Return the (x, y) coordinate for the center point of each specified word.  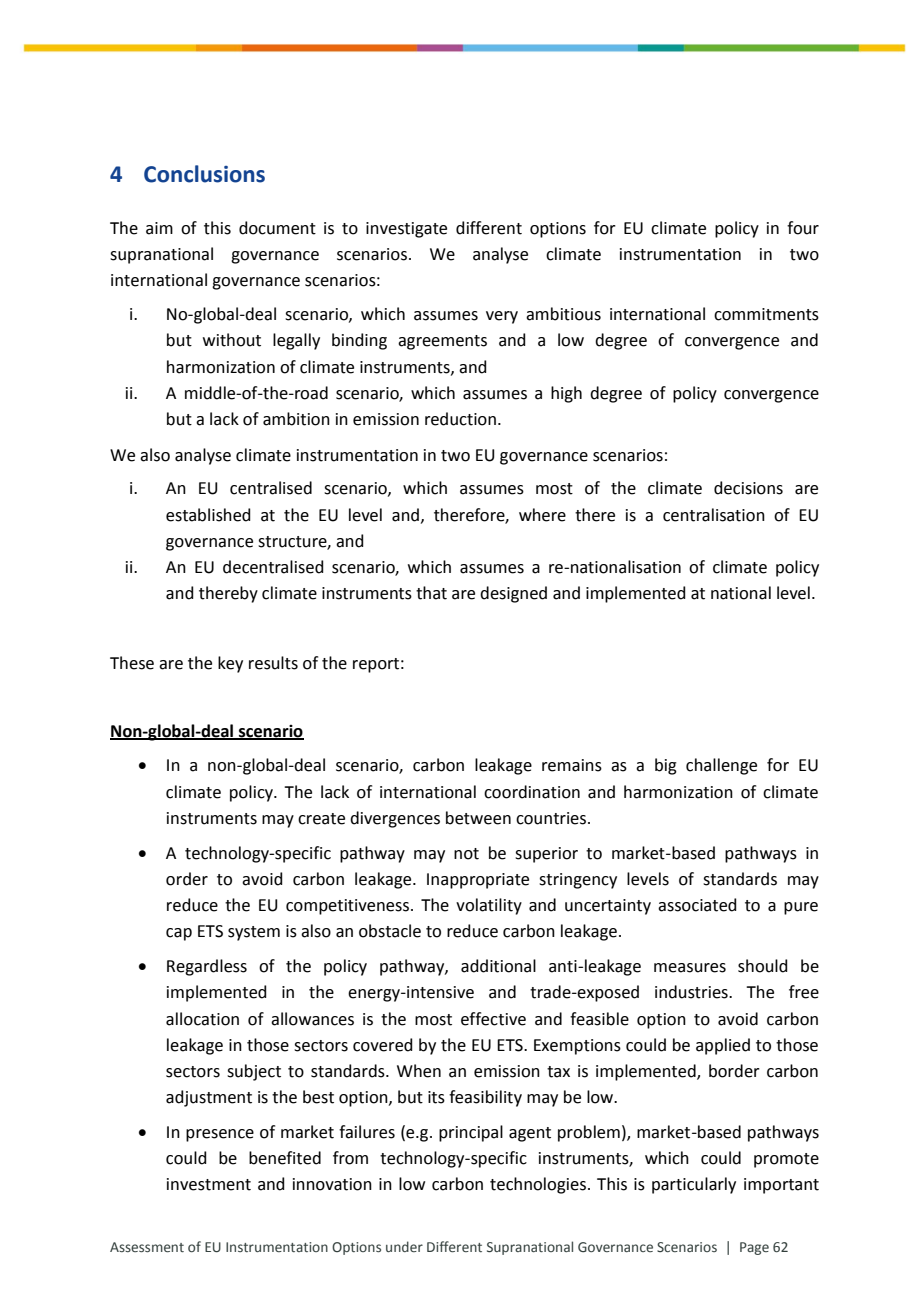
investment (209, 1184)
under (404, 1246)
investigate (406, 230)
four (803, 228)
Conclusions (204, 174)
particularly (694, 1185)
